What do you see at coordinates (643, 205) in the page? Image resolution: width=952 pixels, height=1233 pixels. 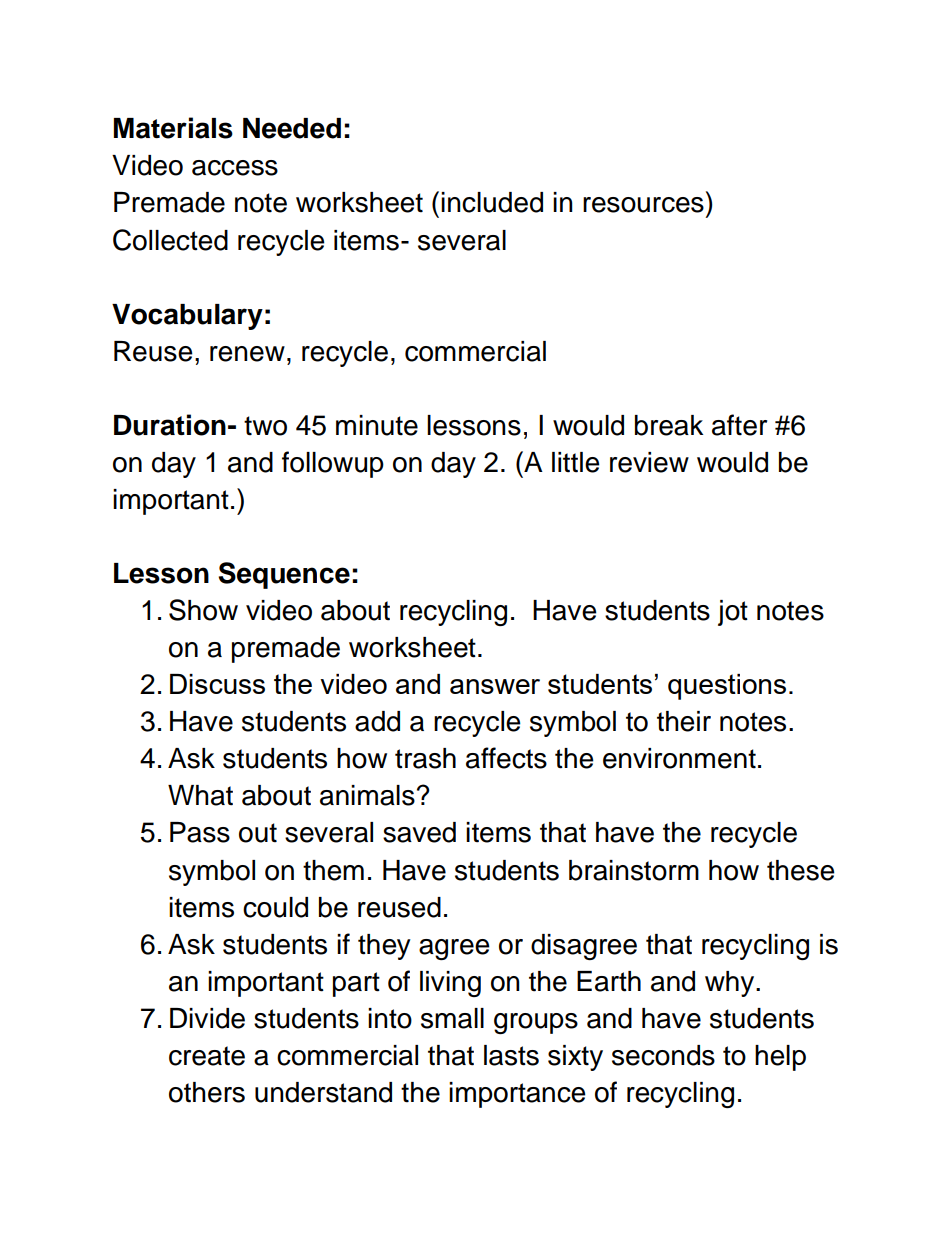 I see `resources` at bounding box center [643, 205].
